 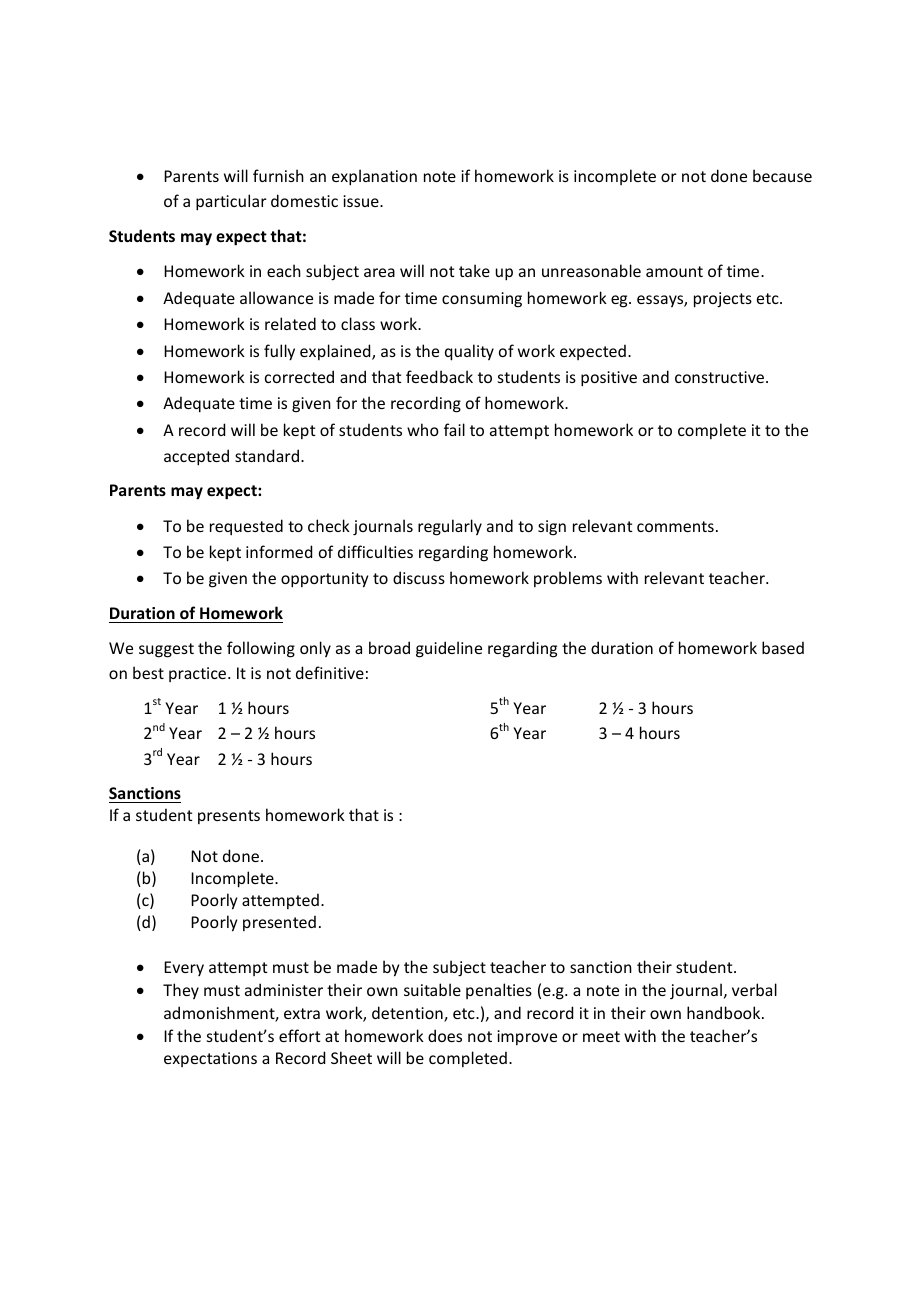 What do you see at coordinates (721, 377) in the screenshot?
I see `constructive` at bounding box center [721, 377].
